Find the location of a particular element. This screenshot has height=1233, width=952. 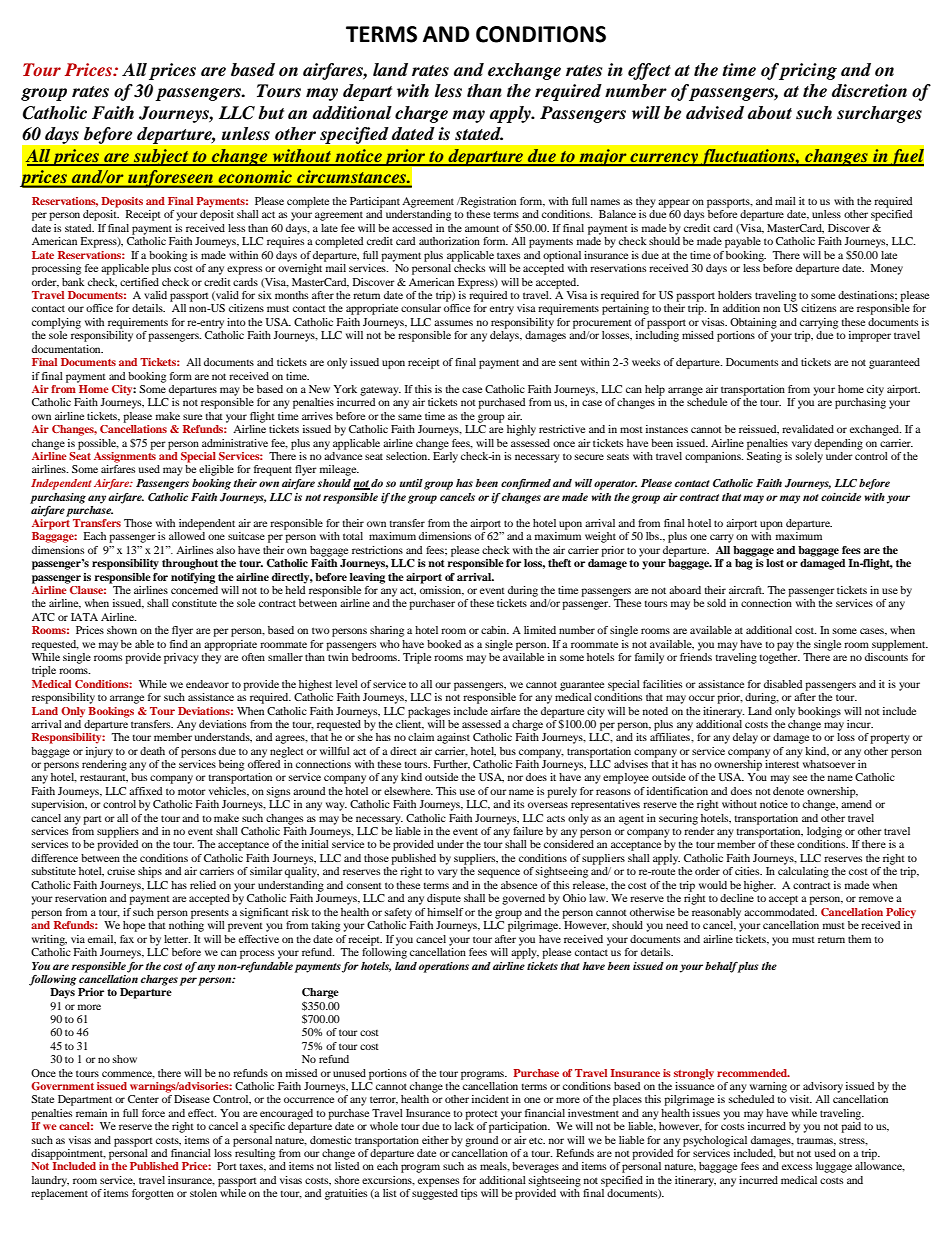

about is located at coordinates (770, 113).
